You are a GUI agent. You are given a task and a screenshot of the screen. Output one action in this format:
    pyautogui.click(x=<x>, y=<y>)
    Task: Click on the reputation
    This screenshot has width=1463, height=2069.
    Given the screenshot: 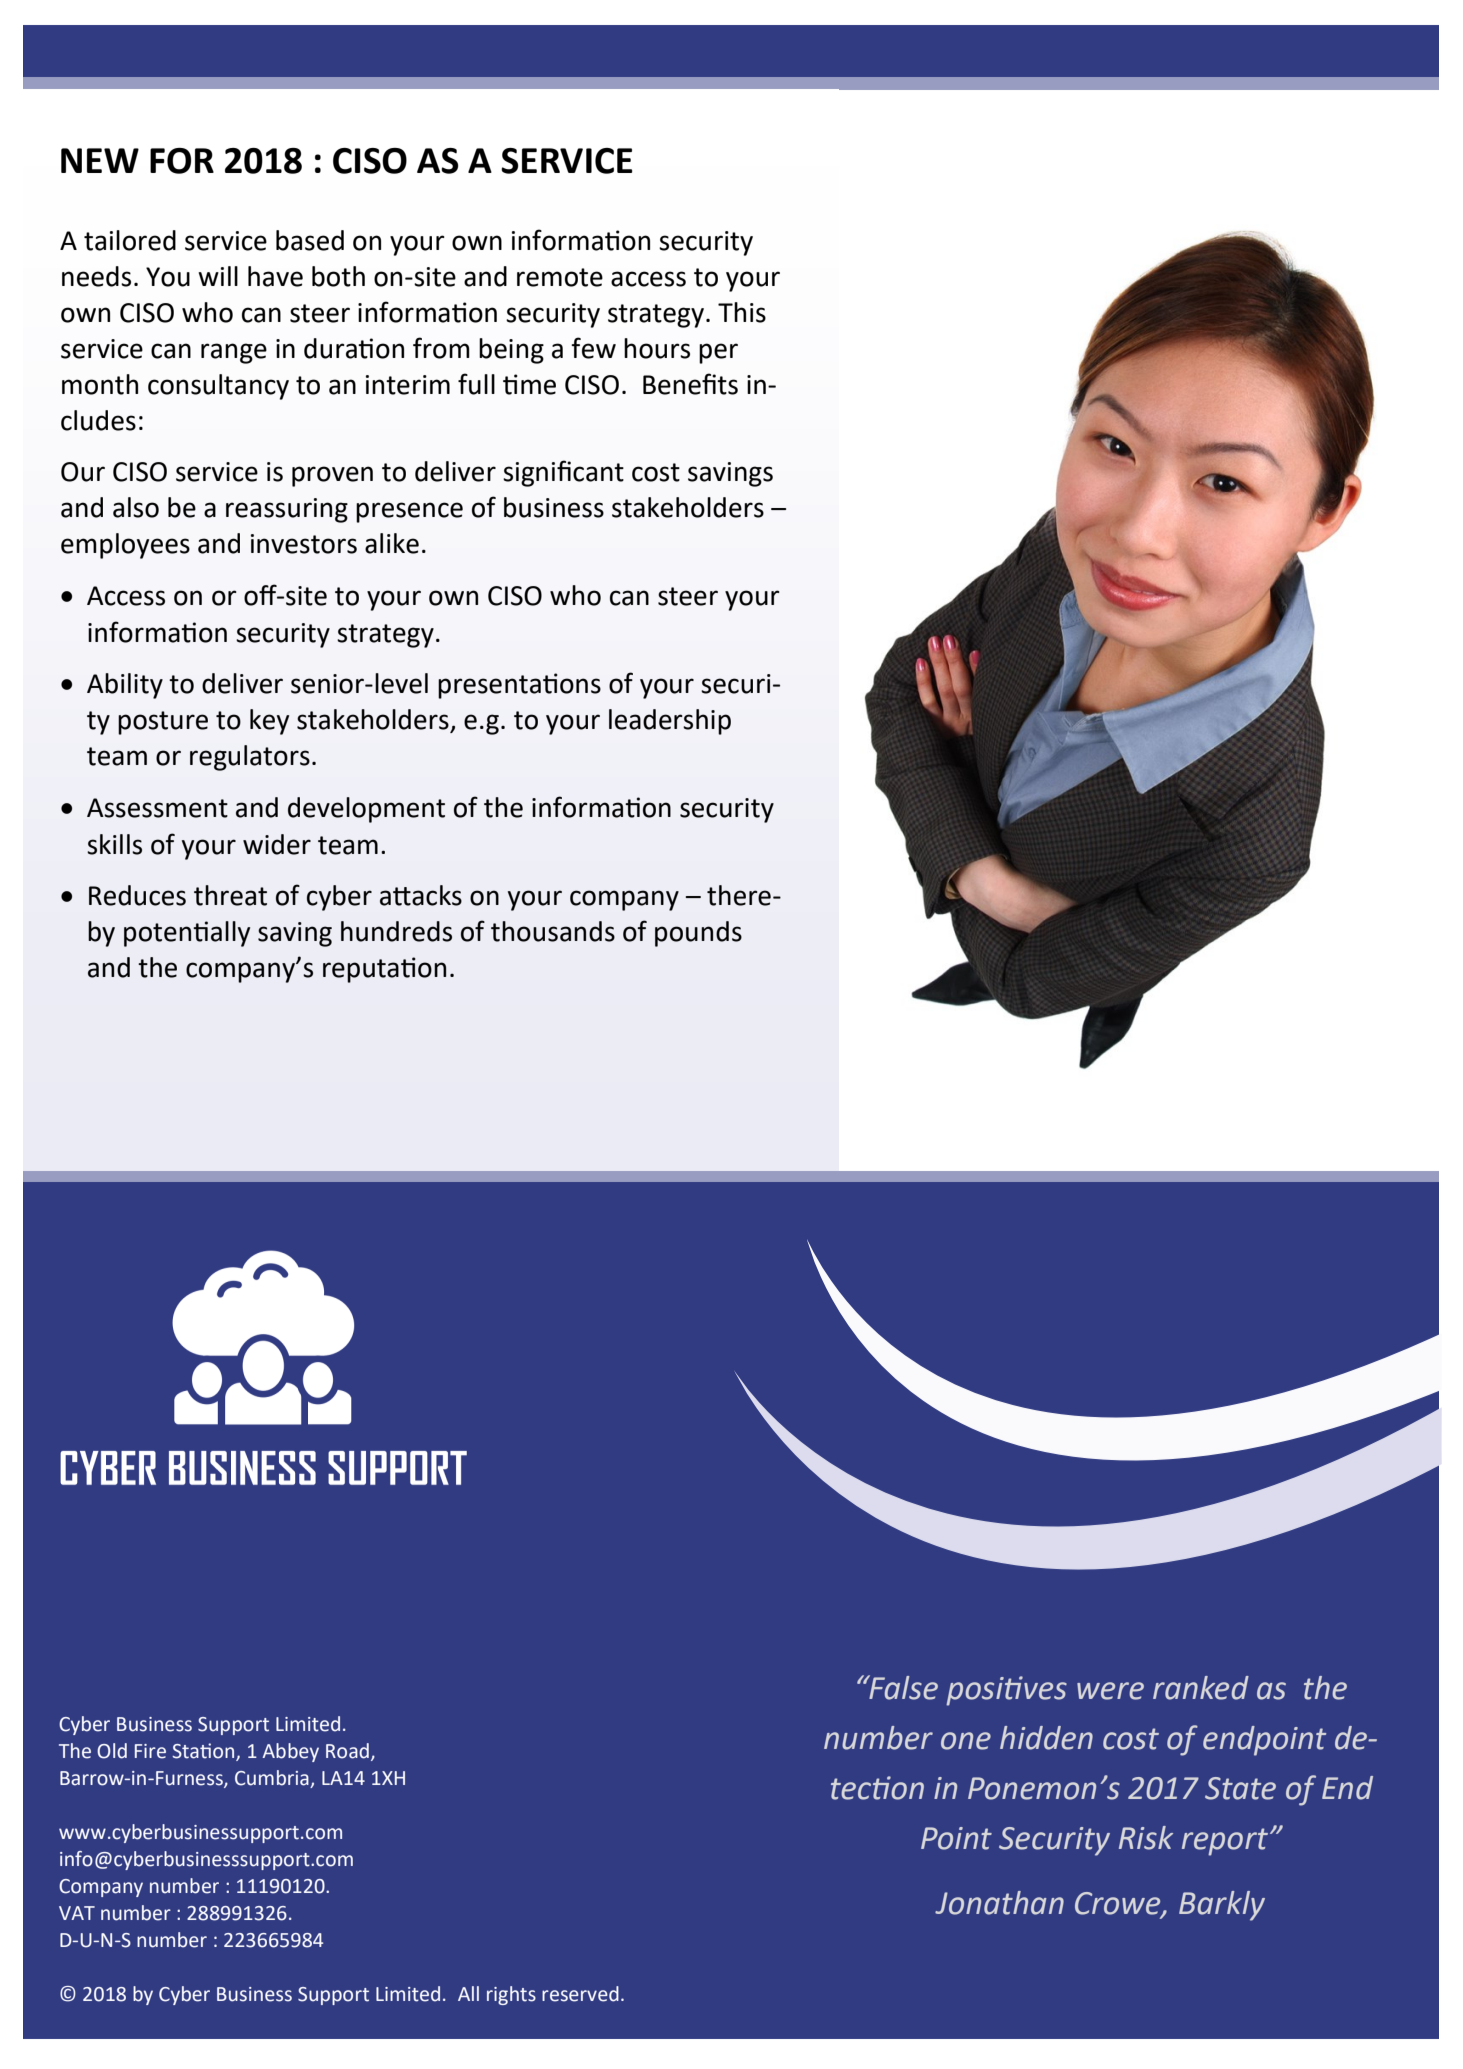 What is the action you would take?
    pyautogui.click(x=384, y=970)
